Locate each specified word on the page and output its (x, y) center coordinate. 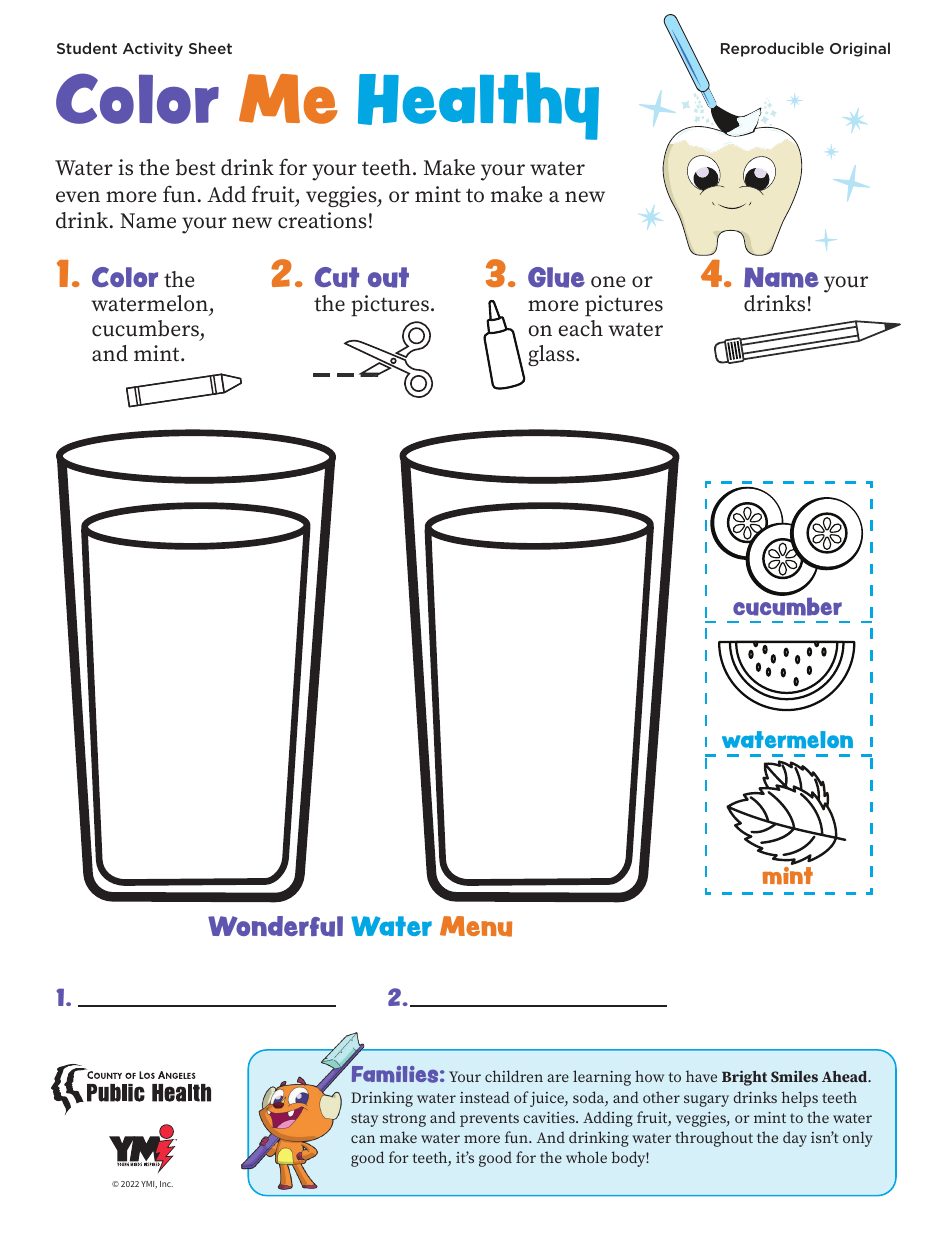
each (581, 328)
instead (485, 1097)
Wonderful (275, 926)
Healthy (478, 106)
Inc (166, 1184)
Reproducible (772, 49)
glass (552, 355)
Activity (153, 49)
